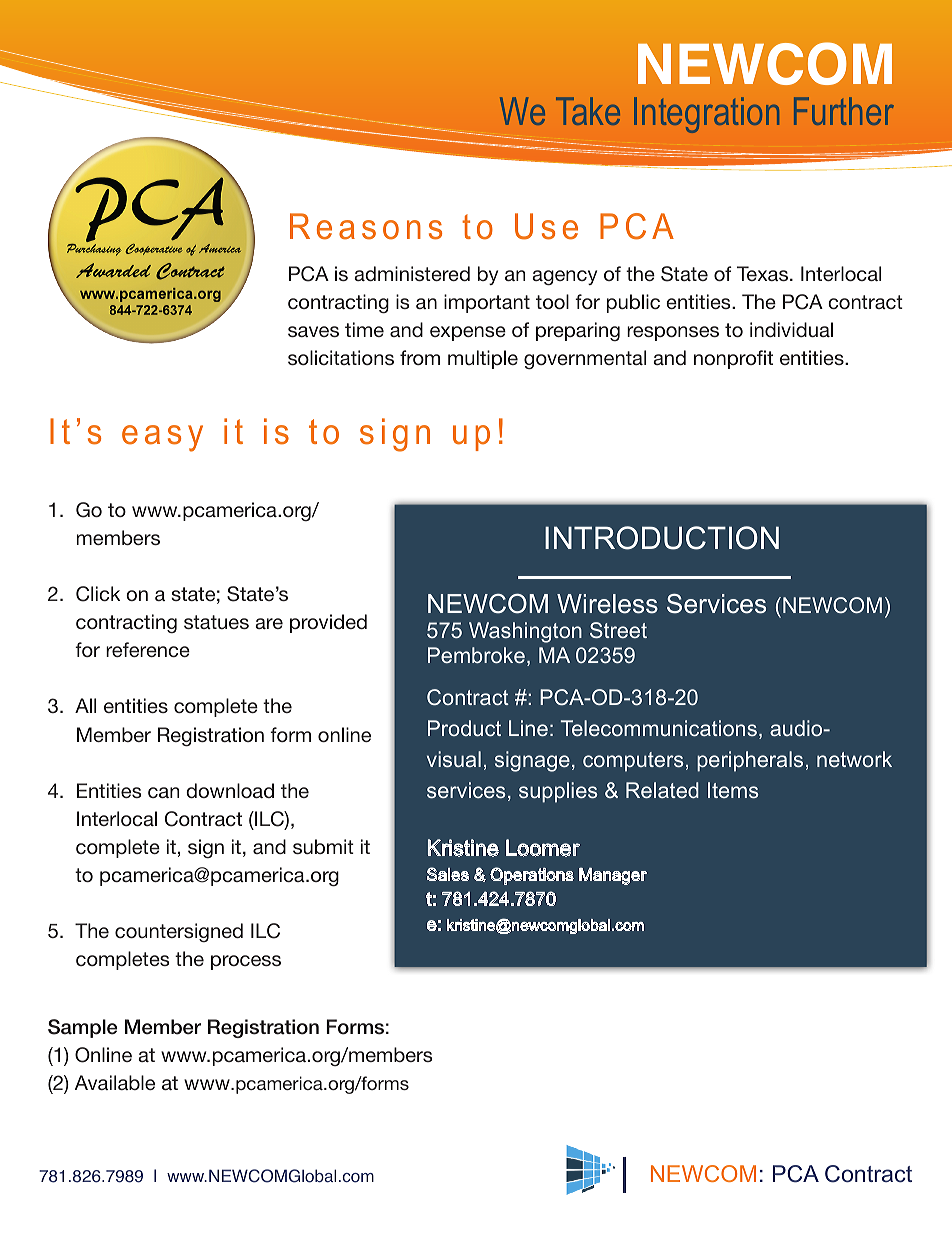 The width and height of the screenshot is (952, 1233). What do you see at coordinates (366, 226) in the screenshot?
I see `Reasons` at bounding box center [366, 226].
